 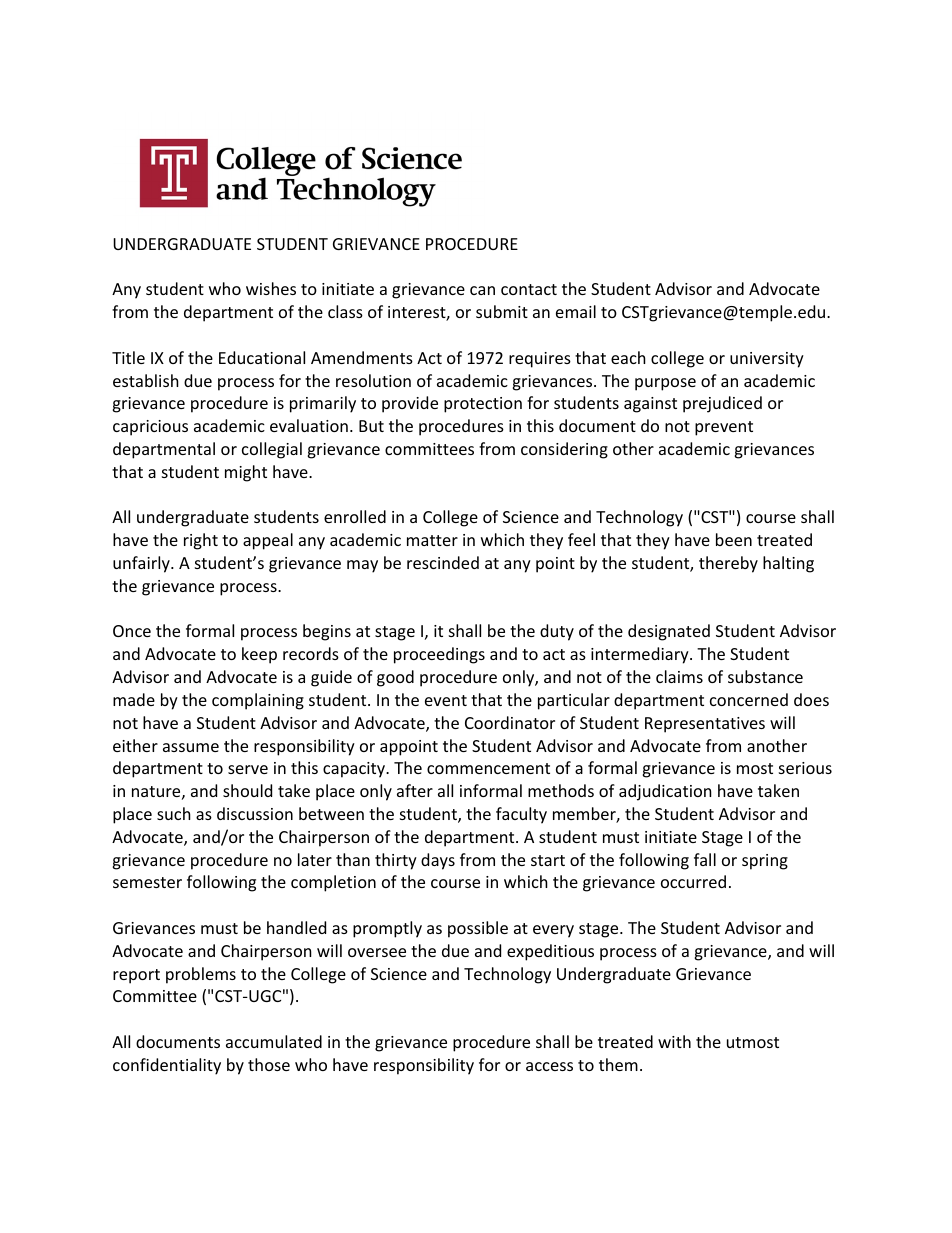 What do you see at coordinates (415, 790) in the screenshot?
I see `after` at bounding box center [415, 790].
